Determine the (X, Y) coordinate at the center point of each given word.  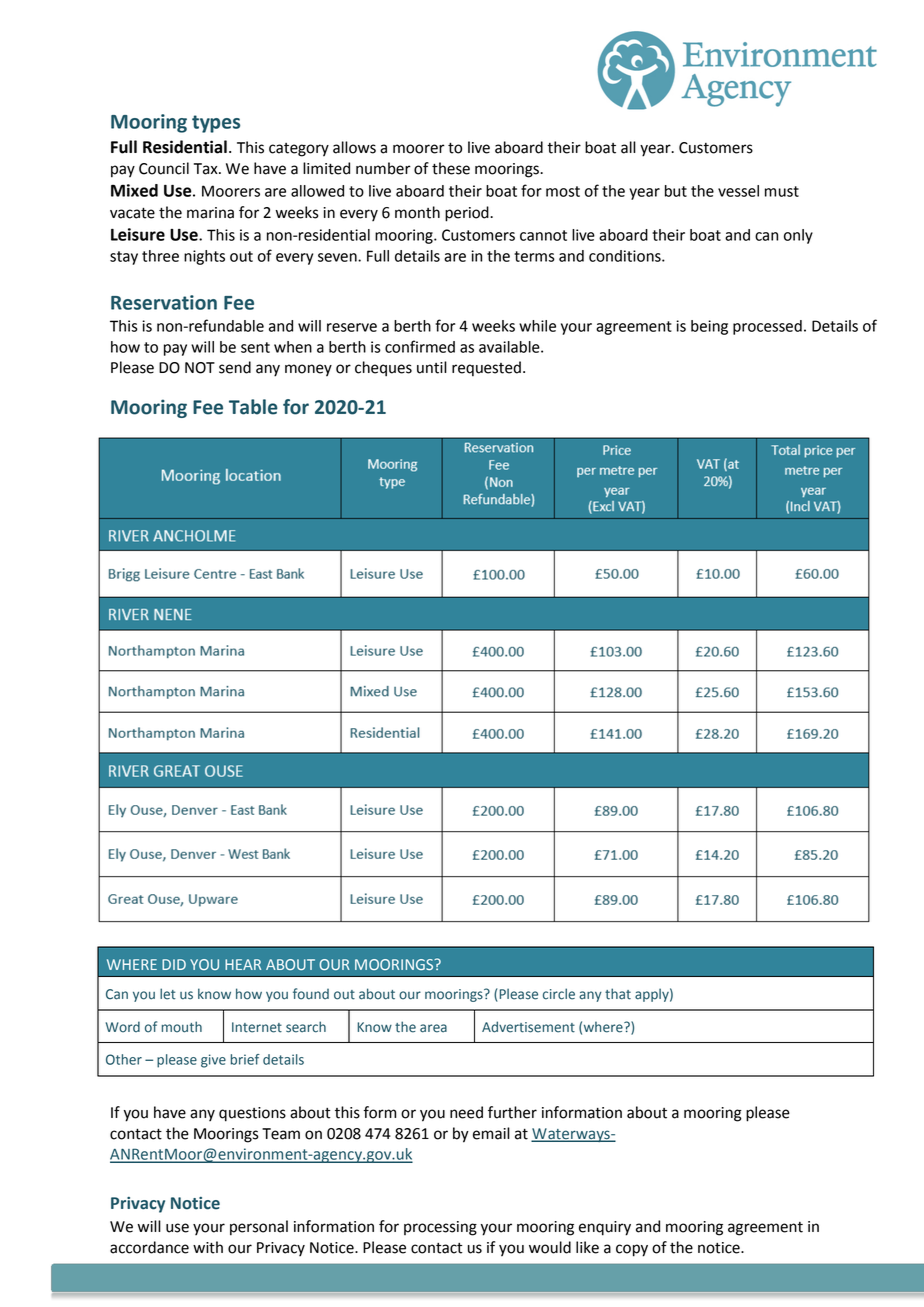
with (208, 1247)
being (709, 327)
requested (486, 369)
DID (174, 964)
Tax (207, 169)
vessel (738, 191)
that (618, 994)
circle (559, 994)
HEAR (243, 964)
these (451, 168)
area (433, 1028)
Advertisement (528, 1027)
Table (253, 407)
